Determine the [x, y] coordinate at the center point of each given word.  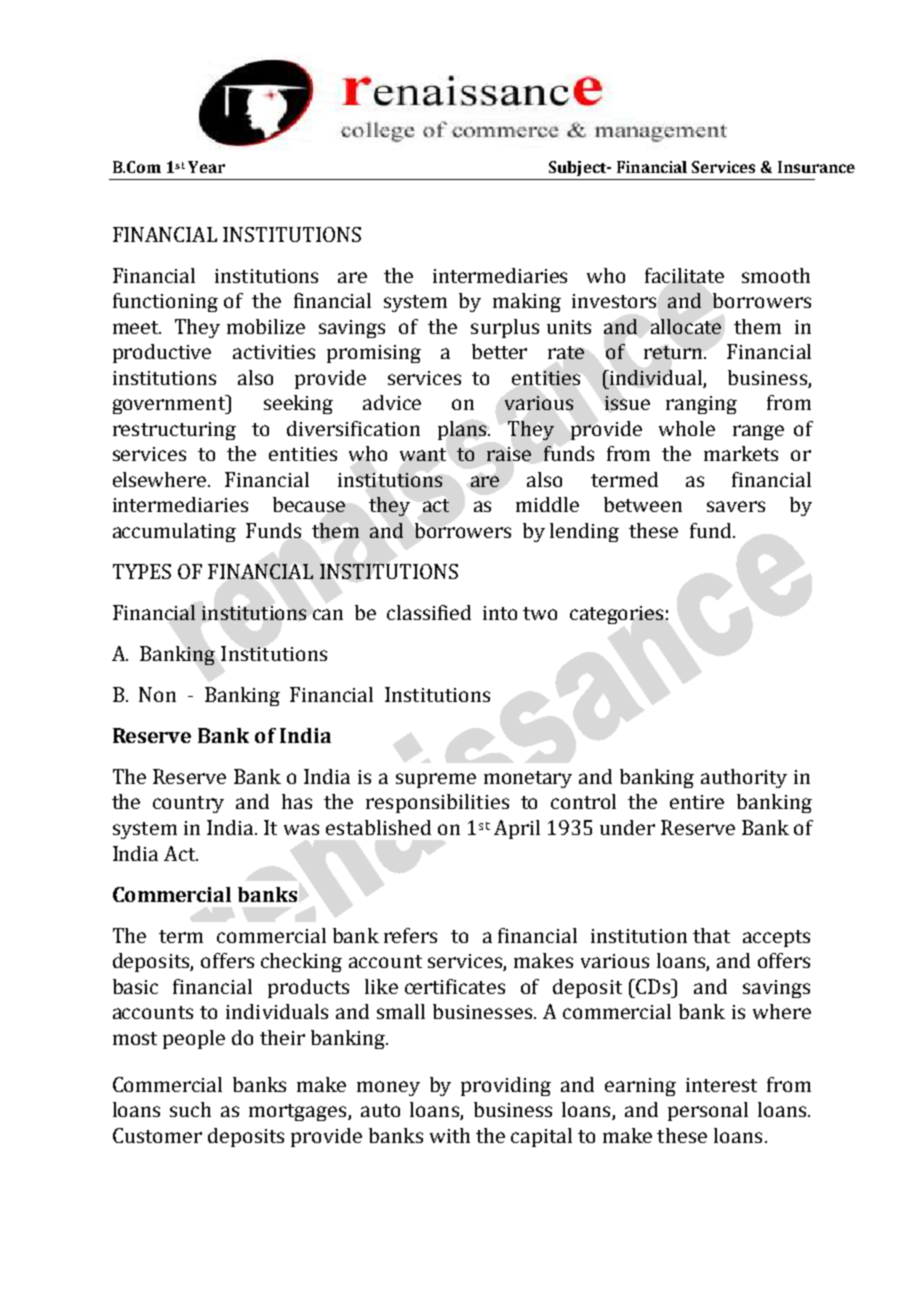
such [190, 1109]
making [527, 302]
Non [157, 694]
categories [616, 615]
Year [206, 167]
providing [506, 1086]
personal [708, 1111]
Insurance [816, 167]
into [500, 613]
